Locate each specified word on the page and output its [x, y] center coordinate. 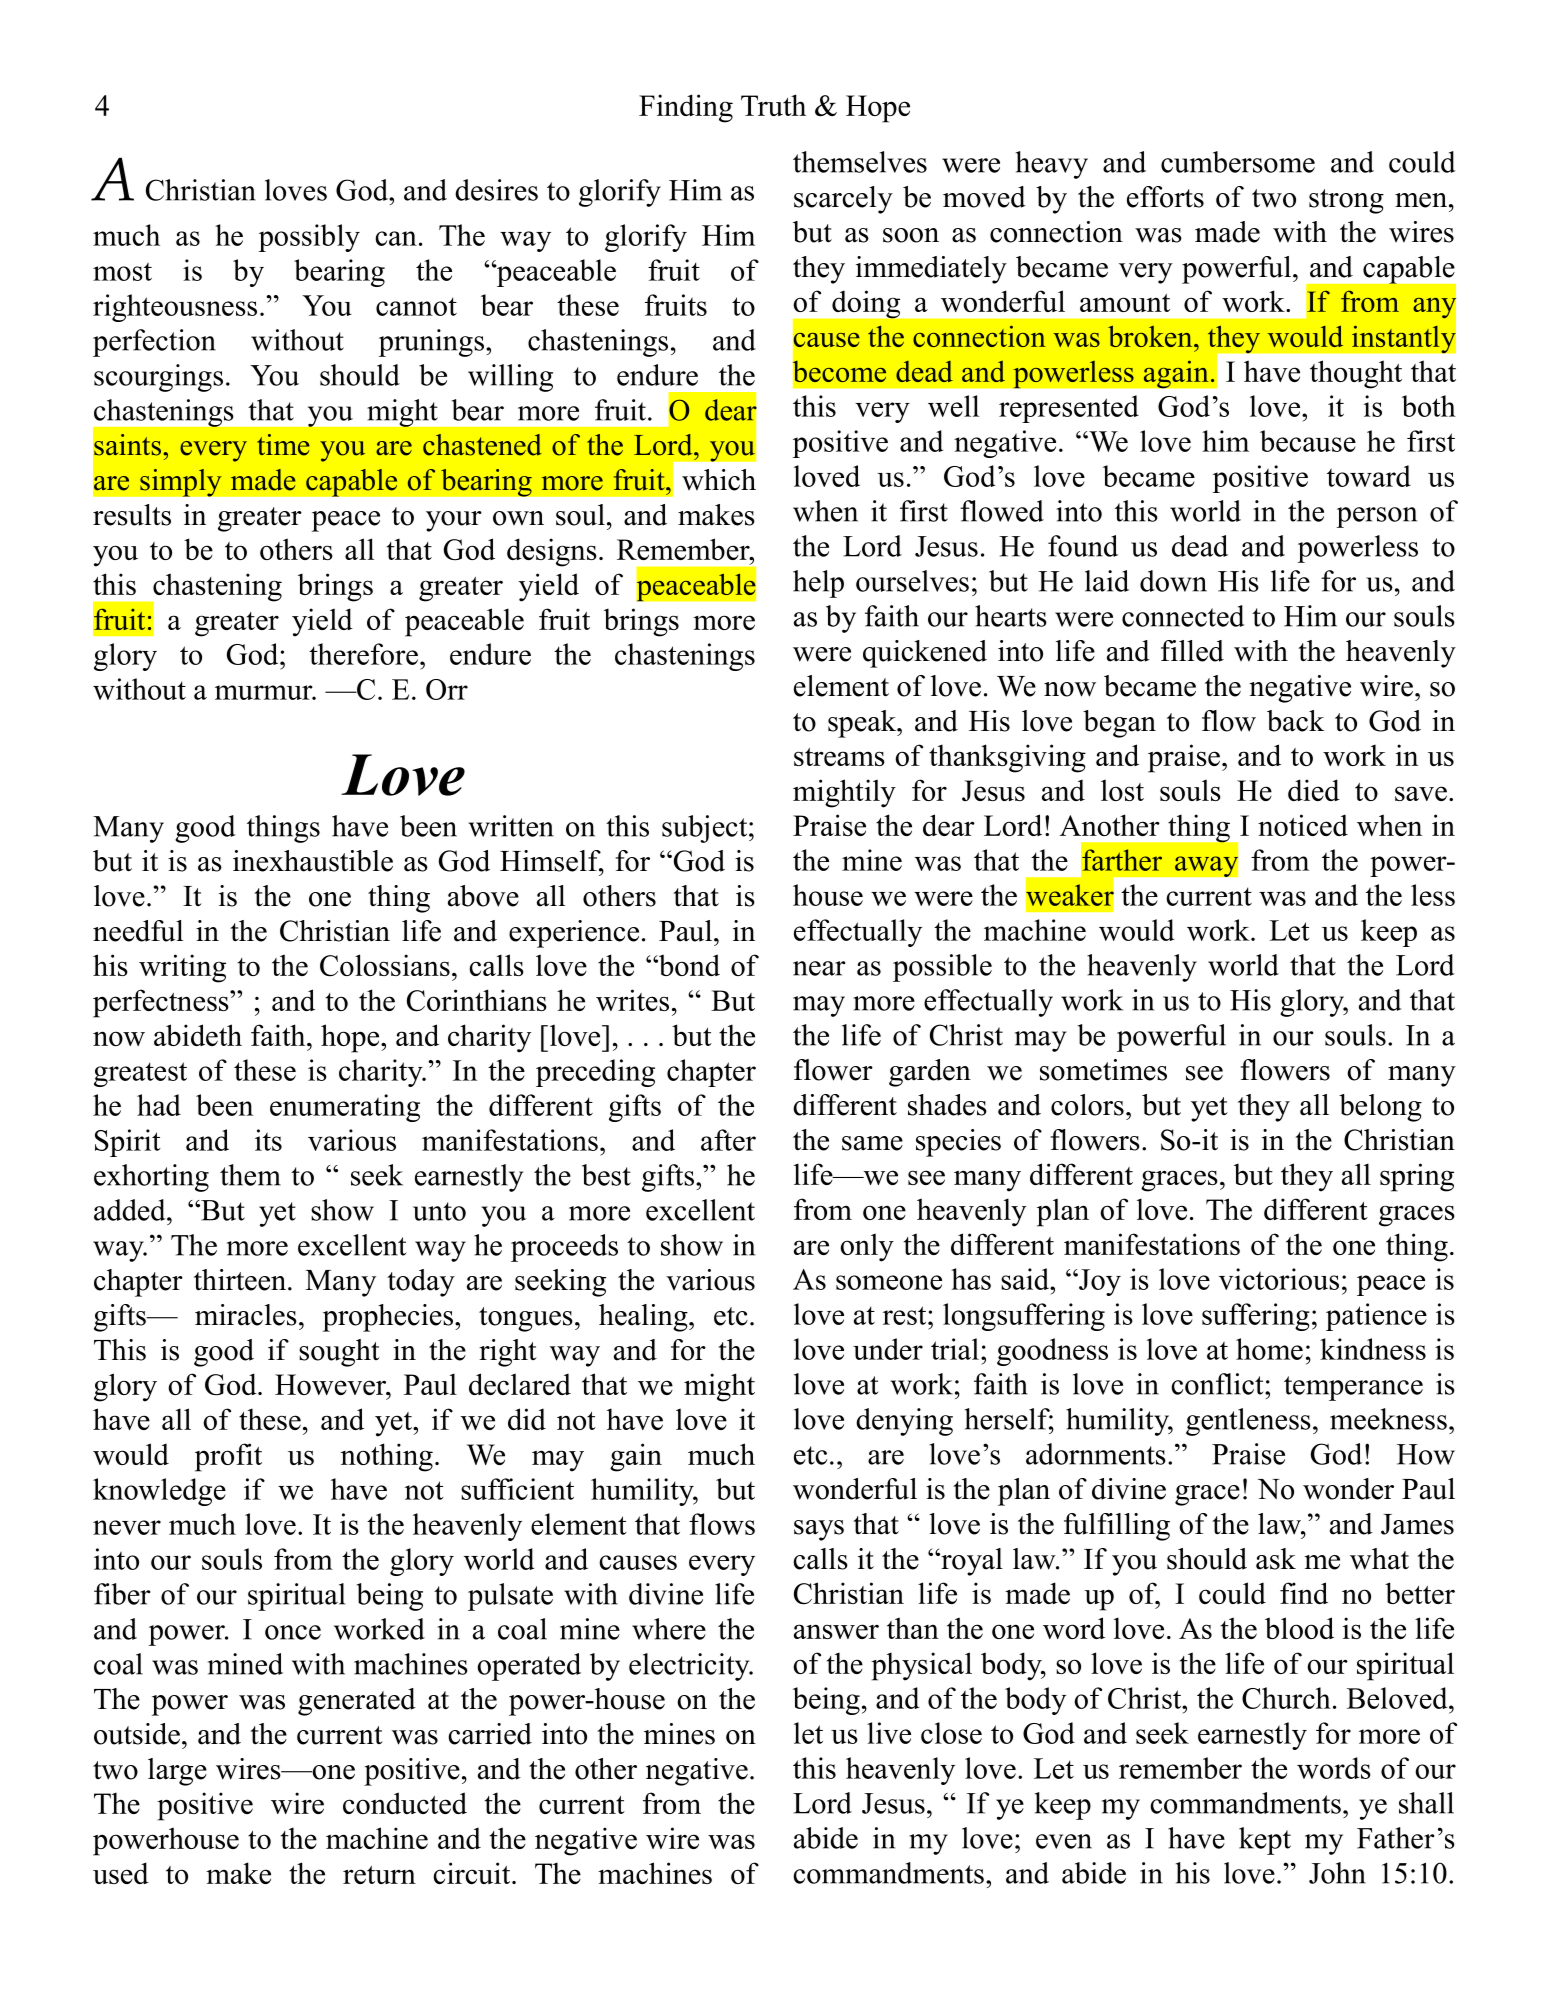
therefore [365, 654]
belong [1380, 1108]
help [818, 584]
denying [904, 1422]
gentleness [1248, 1422]
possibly [309, 238]
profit [228, 1457]
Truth [773, 105]
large [177, 1772]
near [819, 968]
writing [182, 968]
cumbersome [1238, 162]
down [1173, 581]
